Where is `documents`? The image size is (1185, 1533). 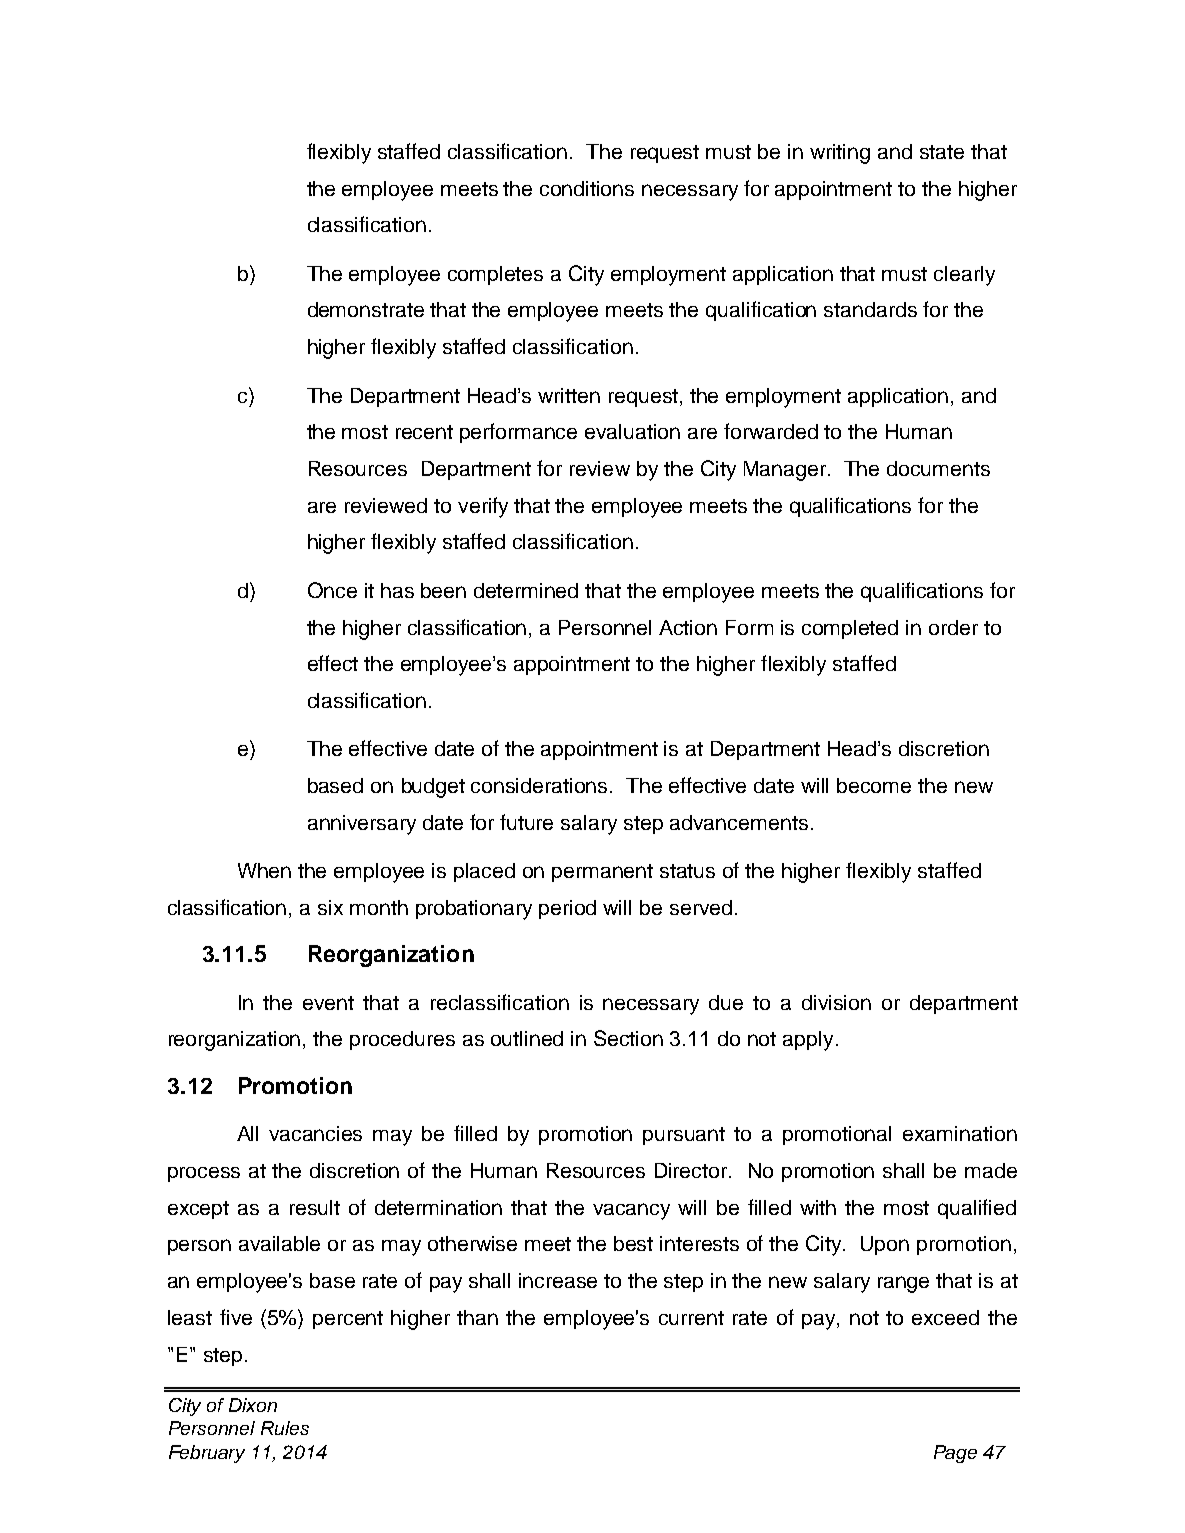 documents is located at coordinates (938, 468).
